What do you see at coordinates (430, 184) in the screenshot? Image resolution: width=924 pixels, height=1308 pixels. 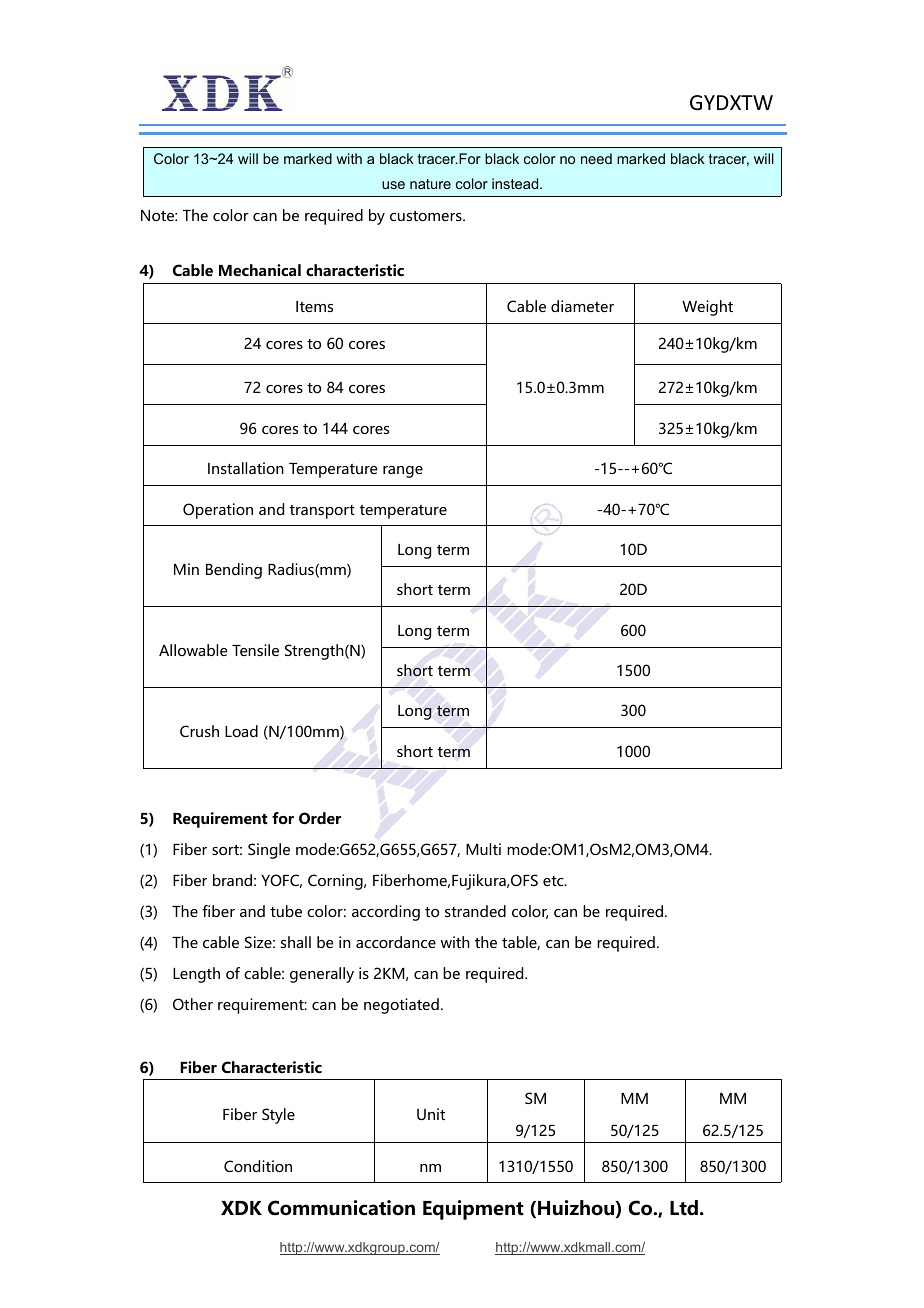 I see `nature` at bounding box center [430, 184].
